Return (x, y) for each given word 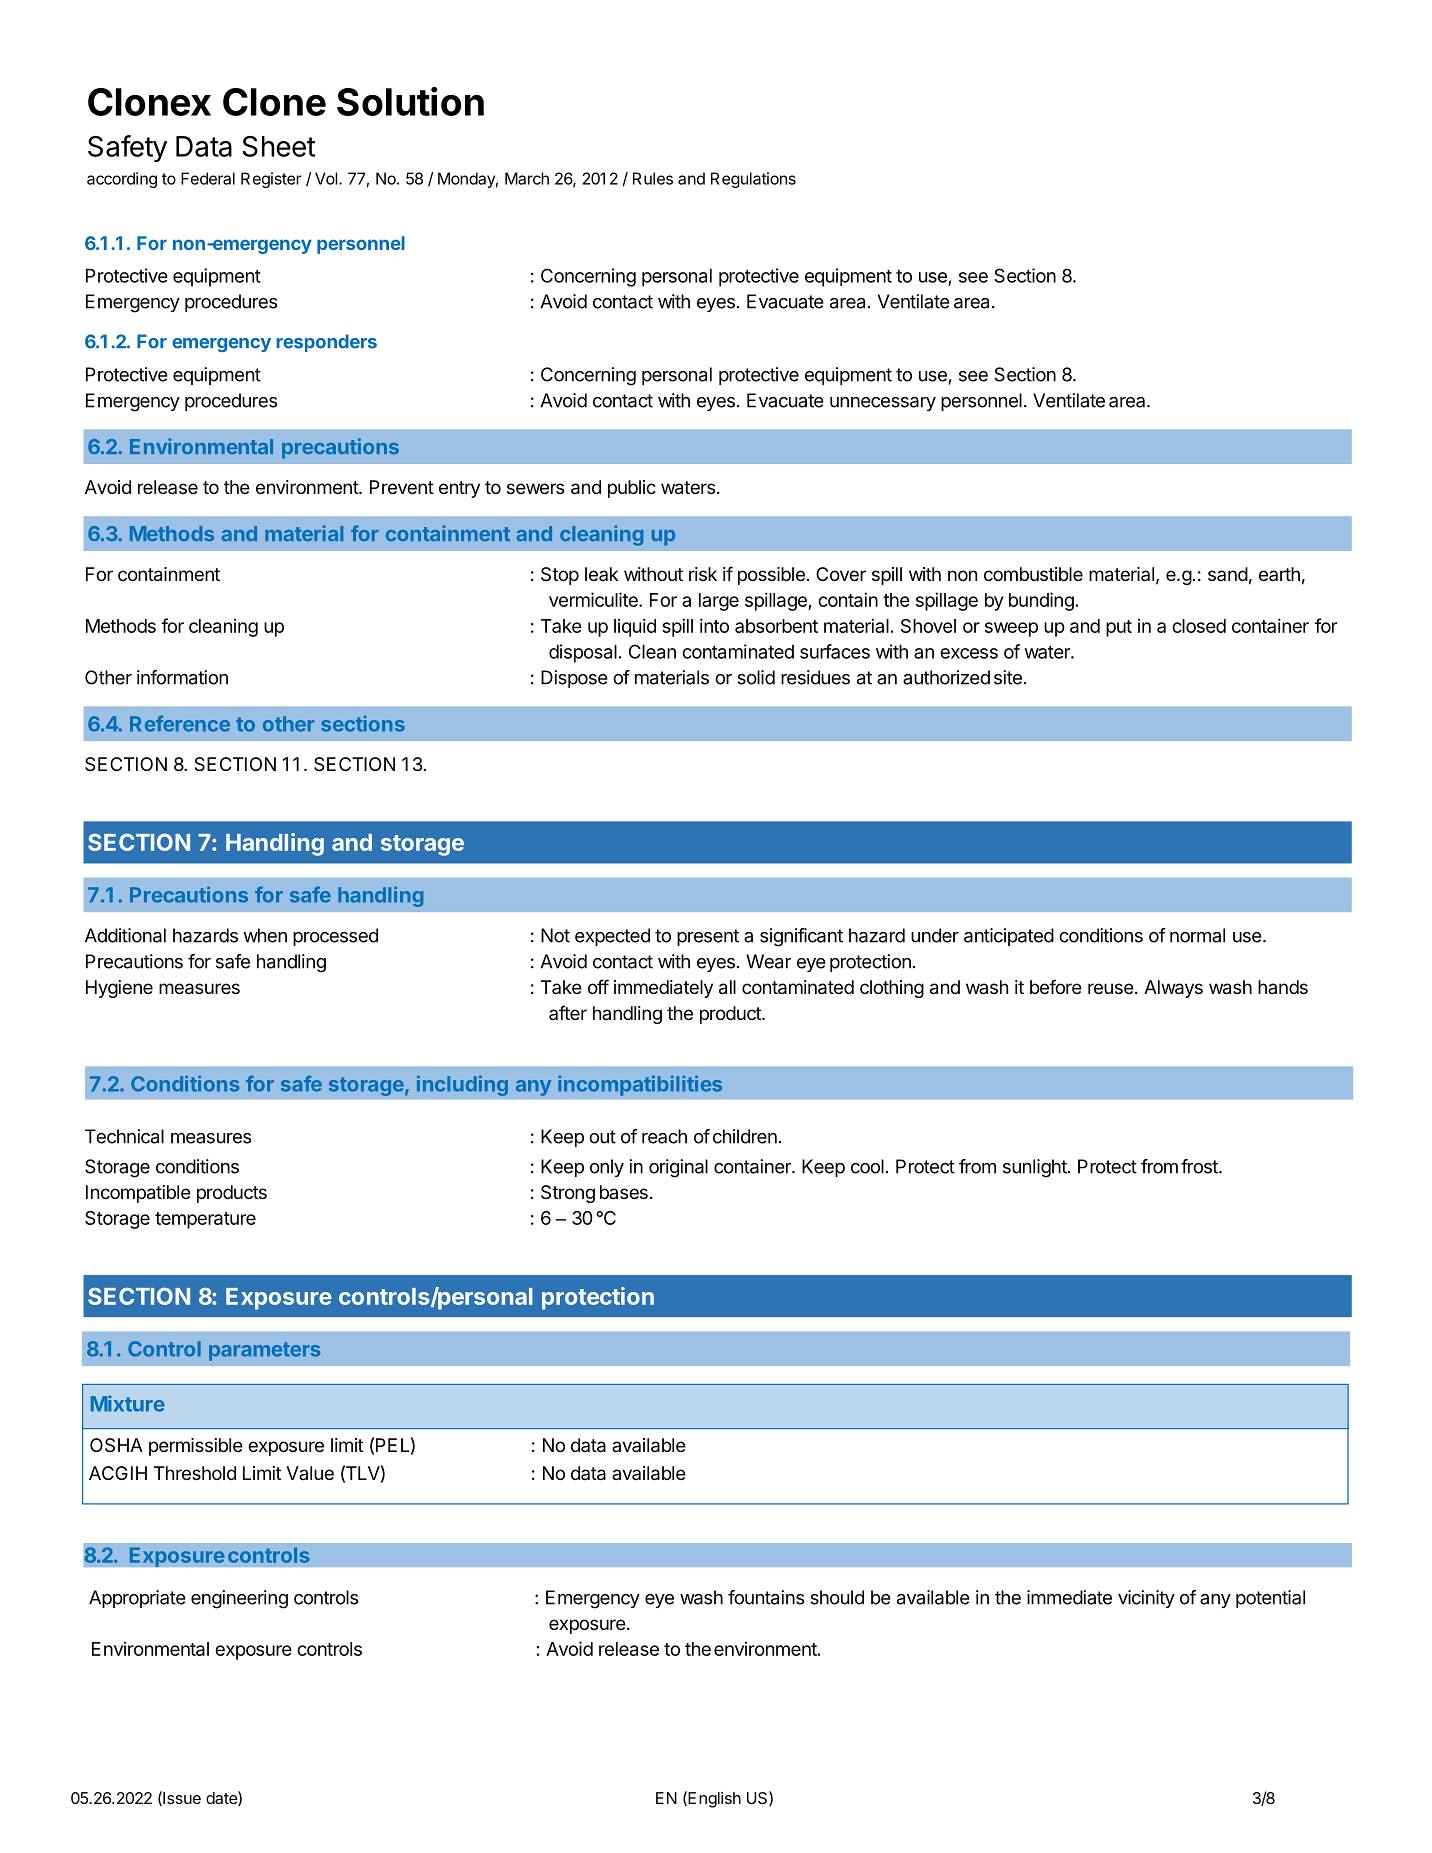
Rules (653, 178)
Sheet (278, 146)
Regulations (753, 180)
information (182, 677)
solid (756, 677)
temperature (205, 1220)
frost (1200, 1166)
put (1119, 628)
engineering (239, 1599)
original (678, 1168)
